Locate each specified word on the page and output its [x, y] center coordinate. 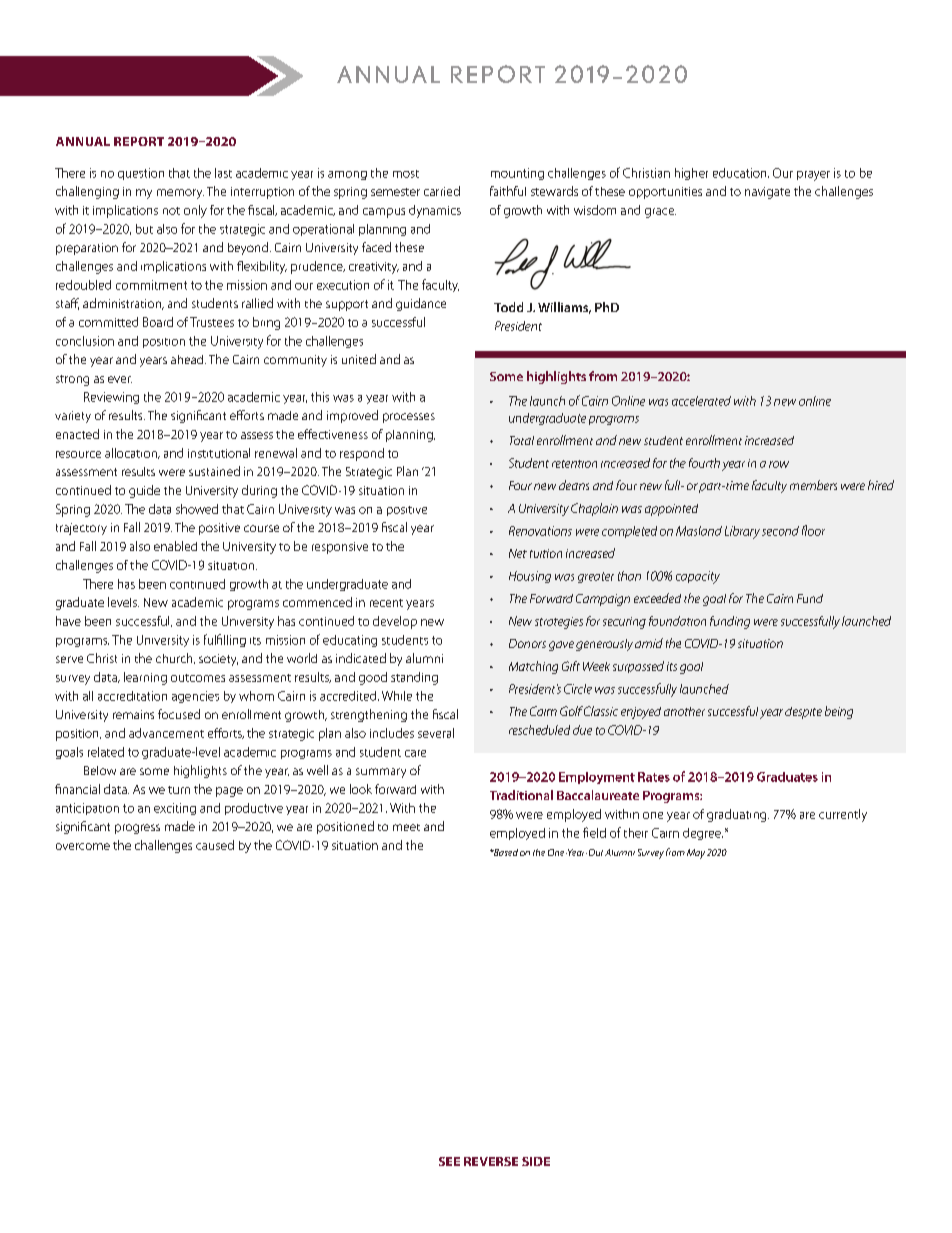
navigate [767, 193]
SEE [449, 1161]
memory [180, 194]
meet [406, 827]
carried [442, 191]
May [696, 854]
